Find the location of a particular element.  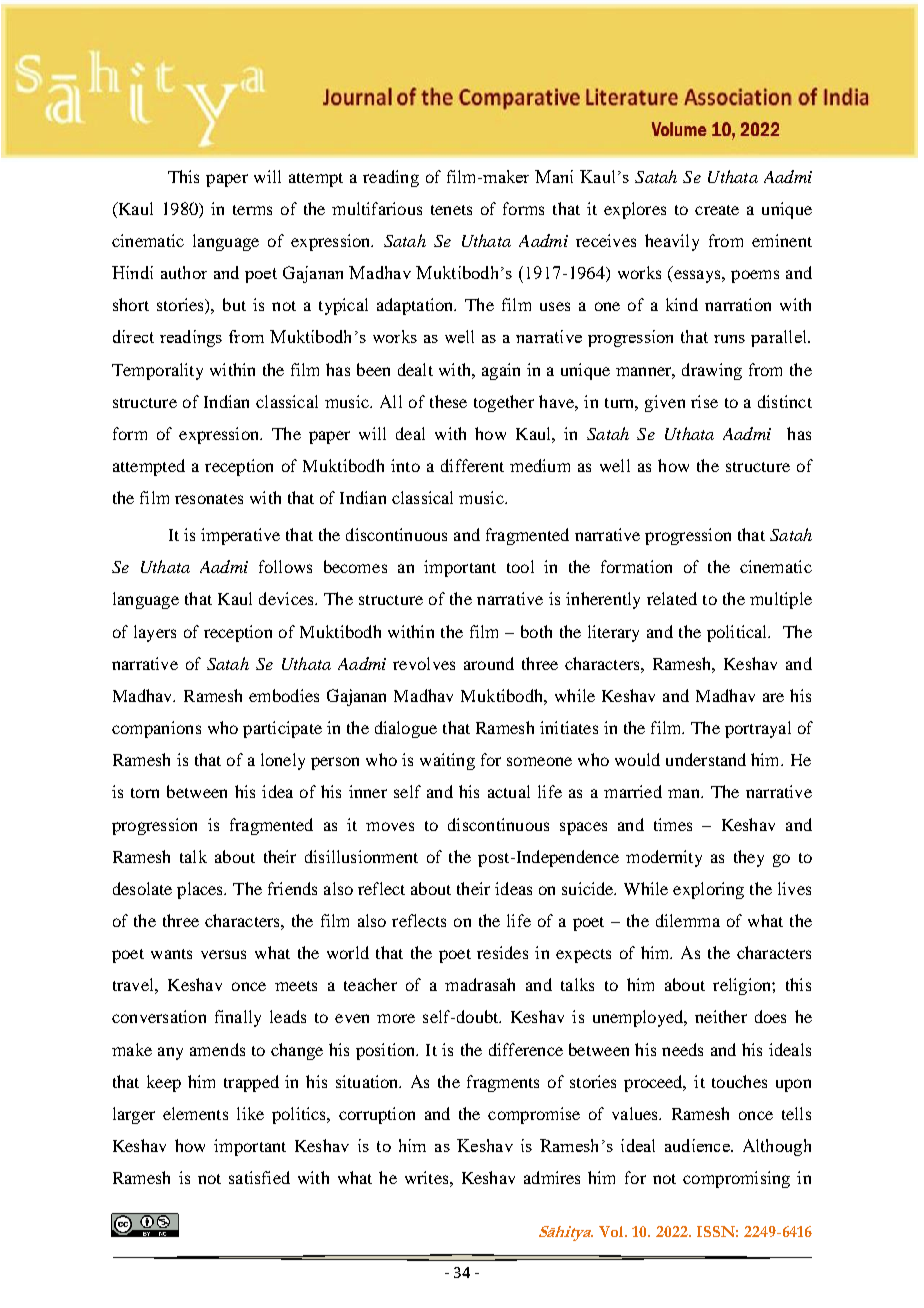

are is located at coordinates (773, 697).
